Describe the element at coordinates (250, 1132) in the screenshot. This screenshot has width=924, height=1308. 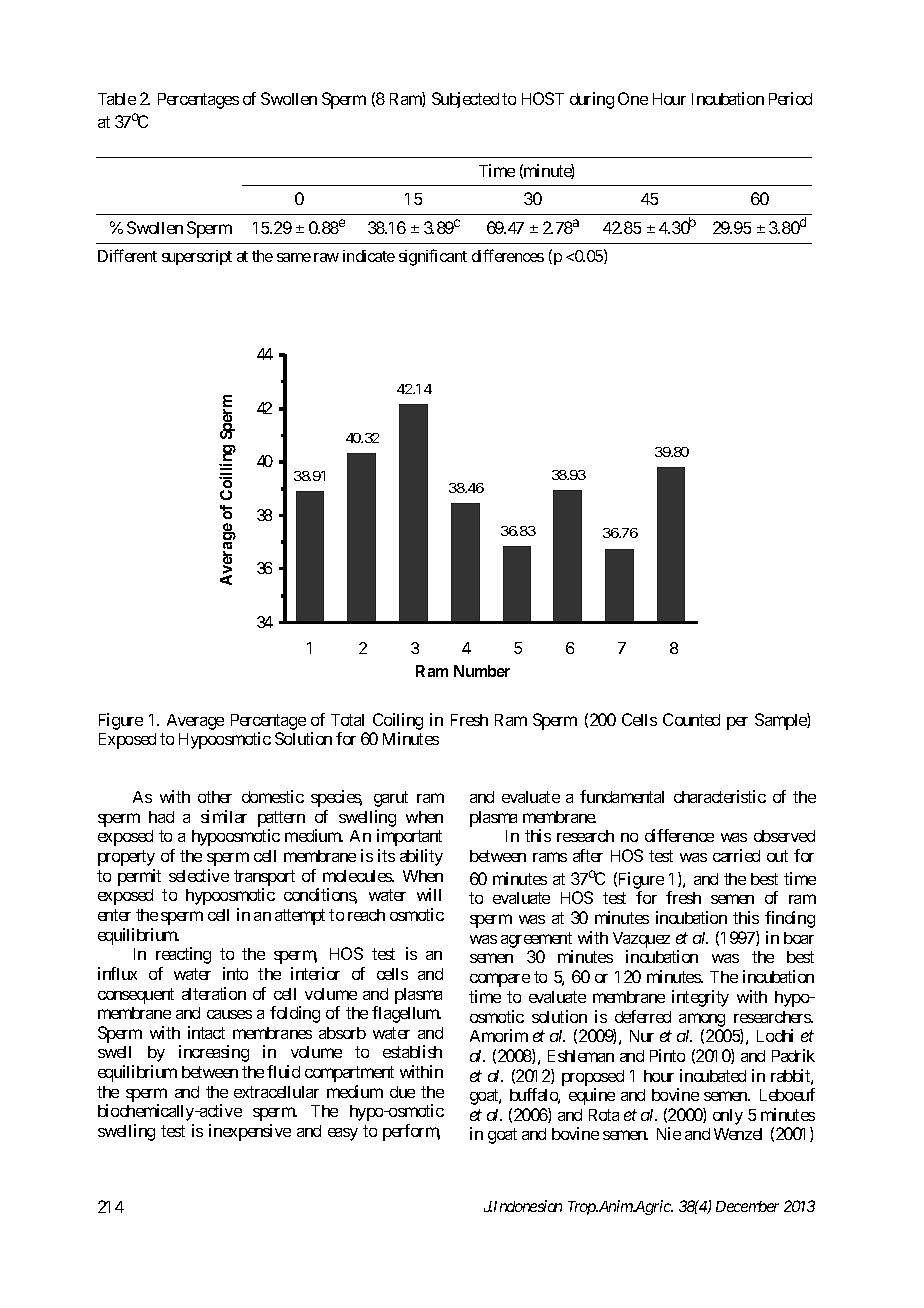
I see `inexpensive` at that location.
